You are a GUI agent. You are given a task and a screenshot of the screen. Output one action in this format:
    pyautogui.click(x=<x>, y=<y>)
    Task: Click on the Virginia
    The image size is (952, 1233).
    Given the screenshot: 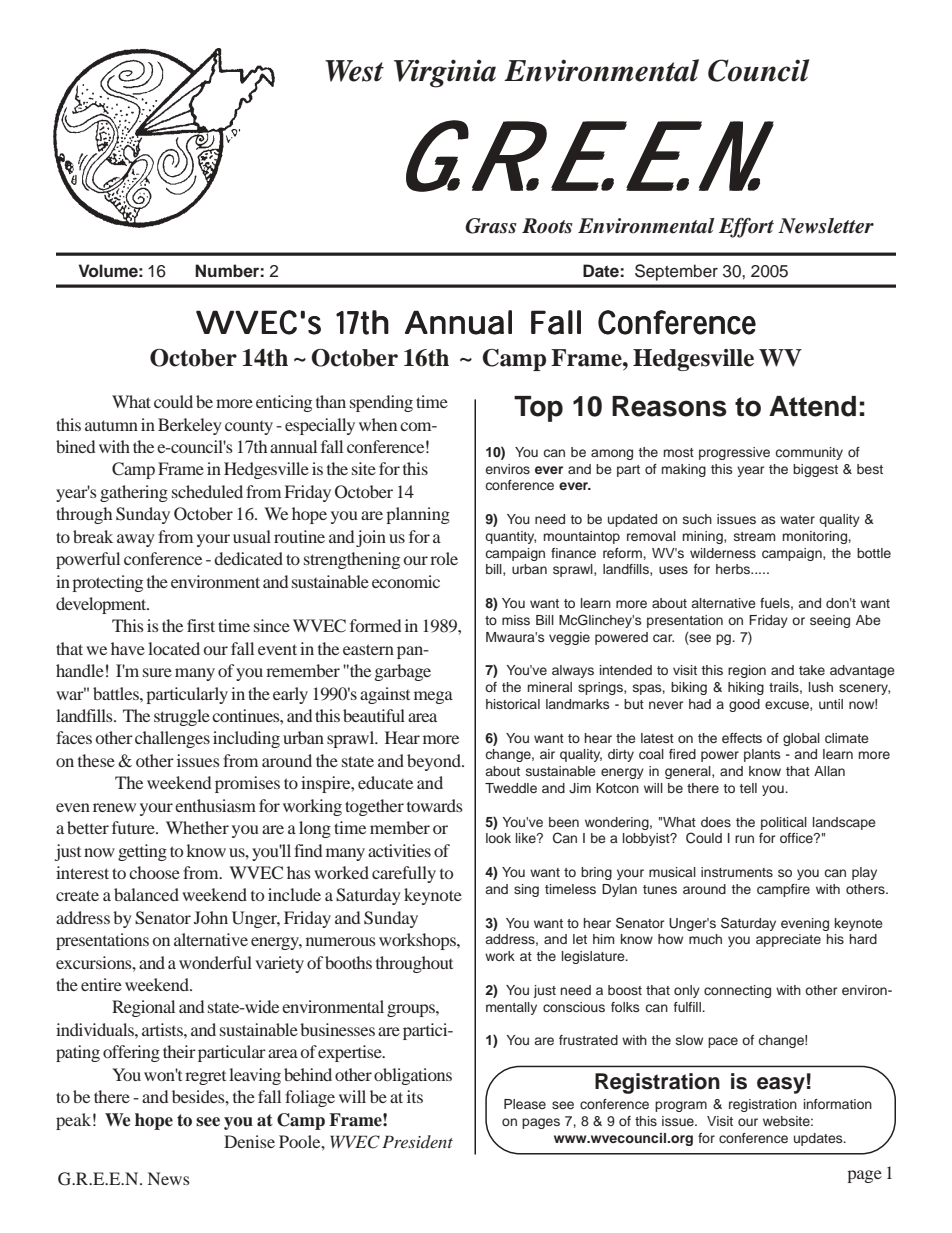 What is the action you would take?
    pyautogui.click(x=445, y=73)
